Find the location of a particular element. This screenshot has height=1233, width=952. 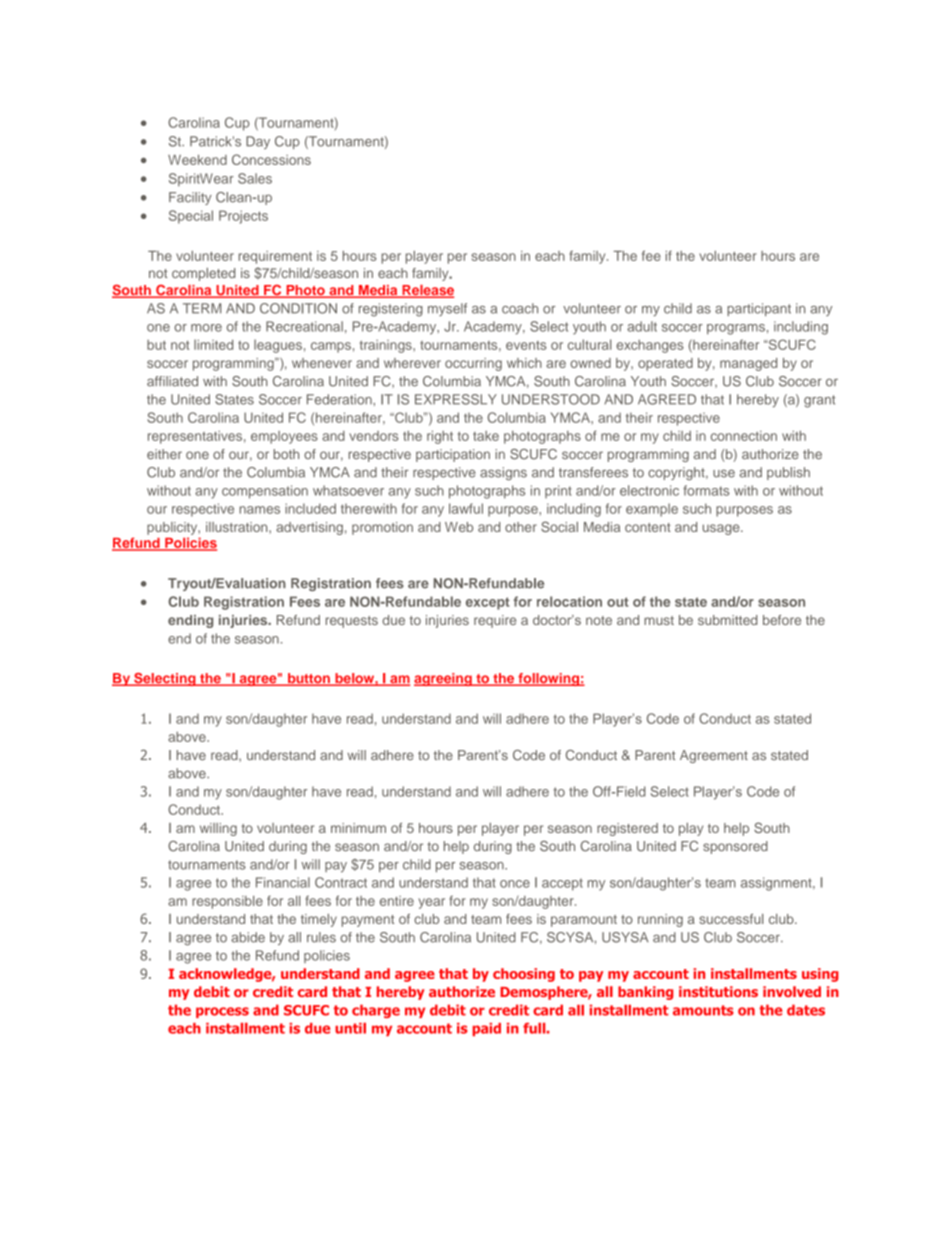

events is located at coordinates (526, 345).
